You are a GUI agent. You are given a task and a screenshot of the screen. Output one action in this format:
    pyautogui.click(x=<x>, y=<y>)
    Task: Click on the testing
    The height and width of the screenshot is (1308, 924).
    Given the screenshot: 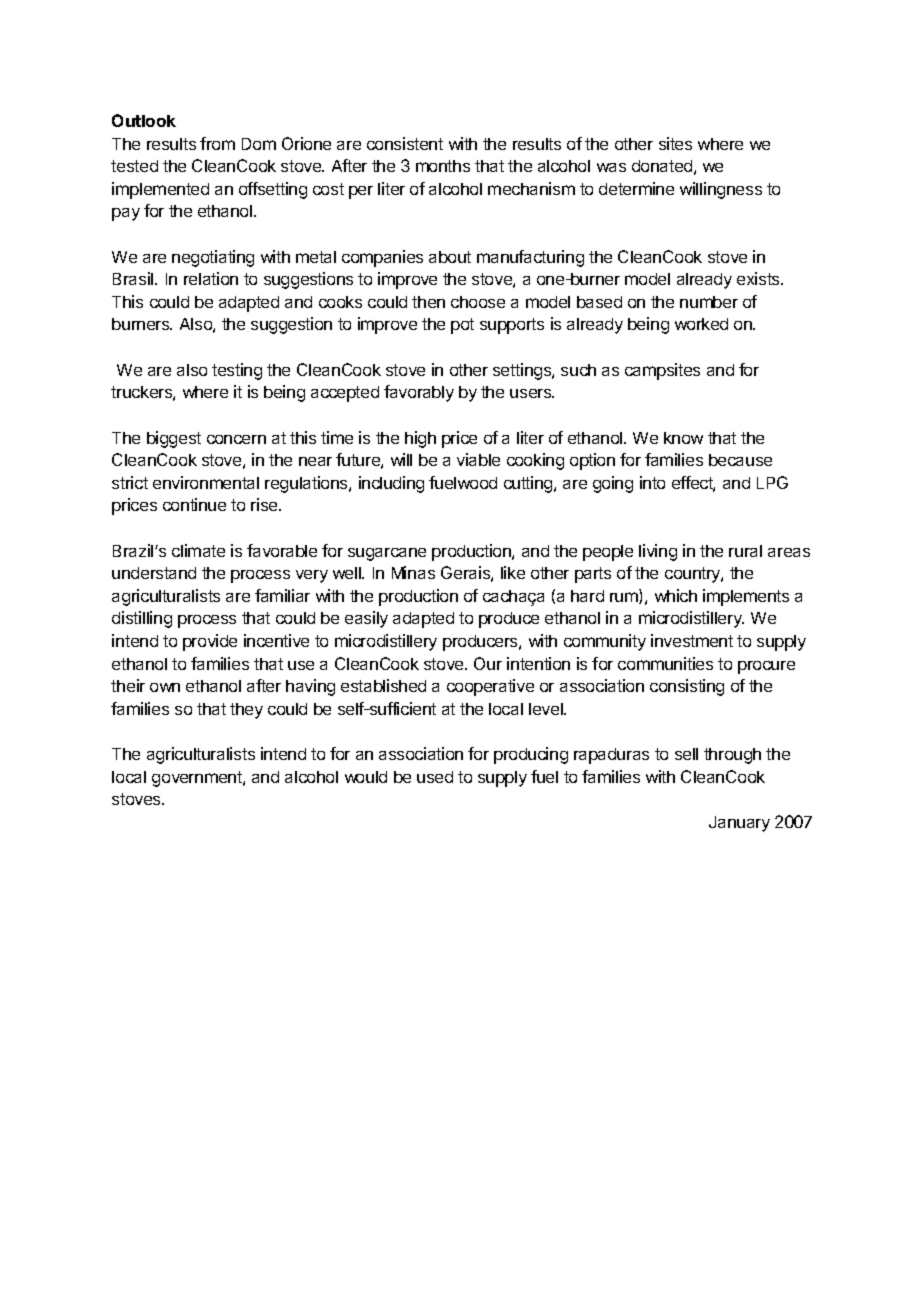 What is the action you would take?
    pyautogui.click(x=237, y=371)
